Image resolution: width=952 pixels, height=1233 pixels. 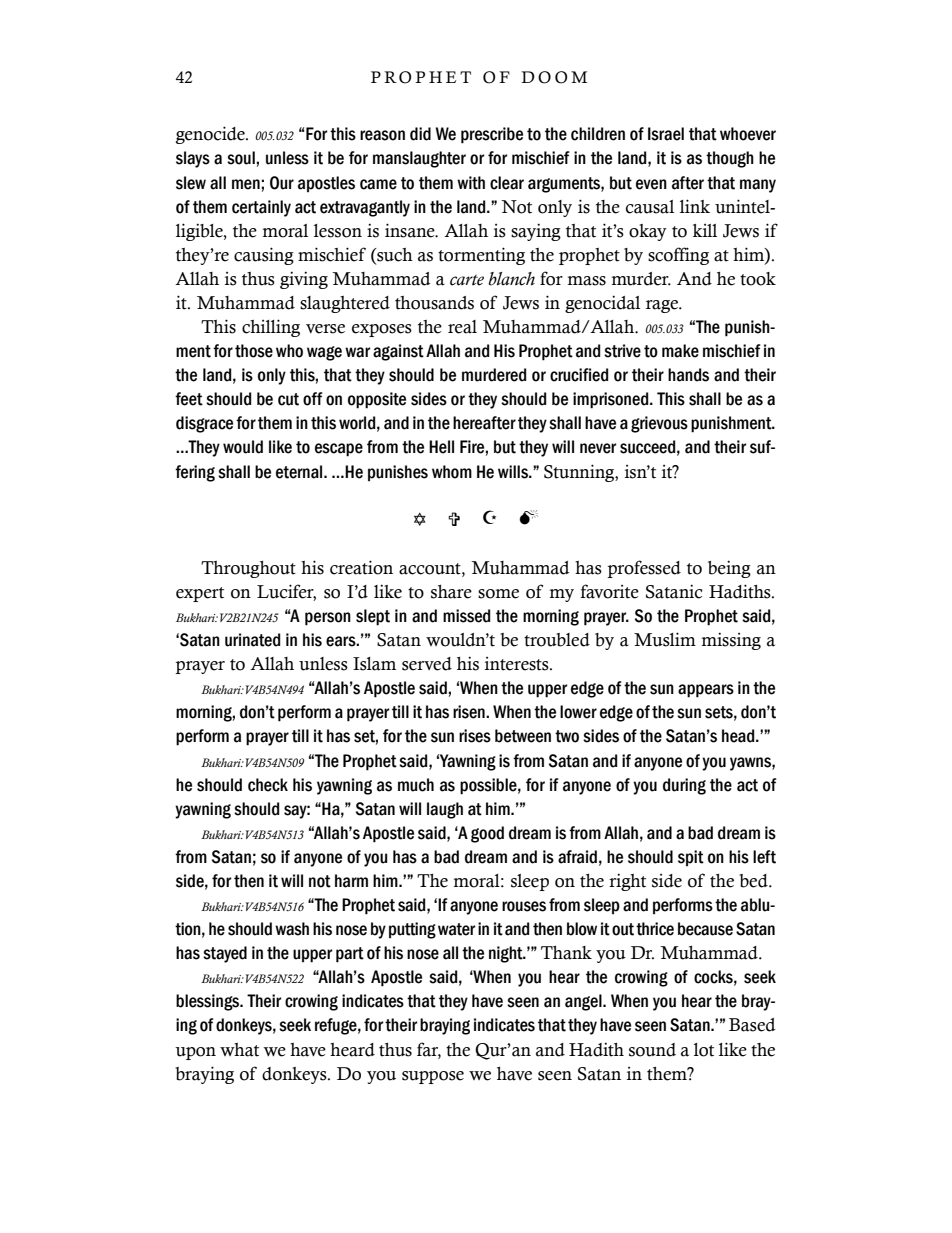 What do you see at coordinates (242, 158) in the document?
I see `soul` at bounding box center [242, 158].
